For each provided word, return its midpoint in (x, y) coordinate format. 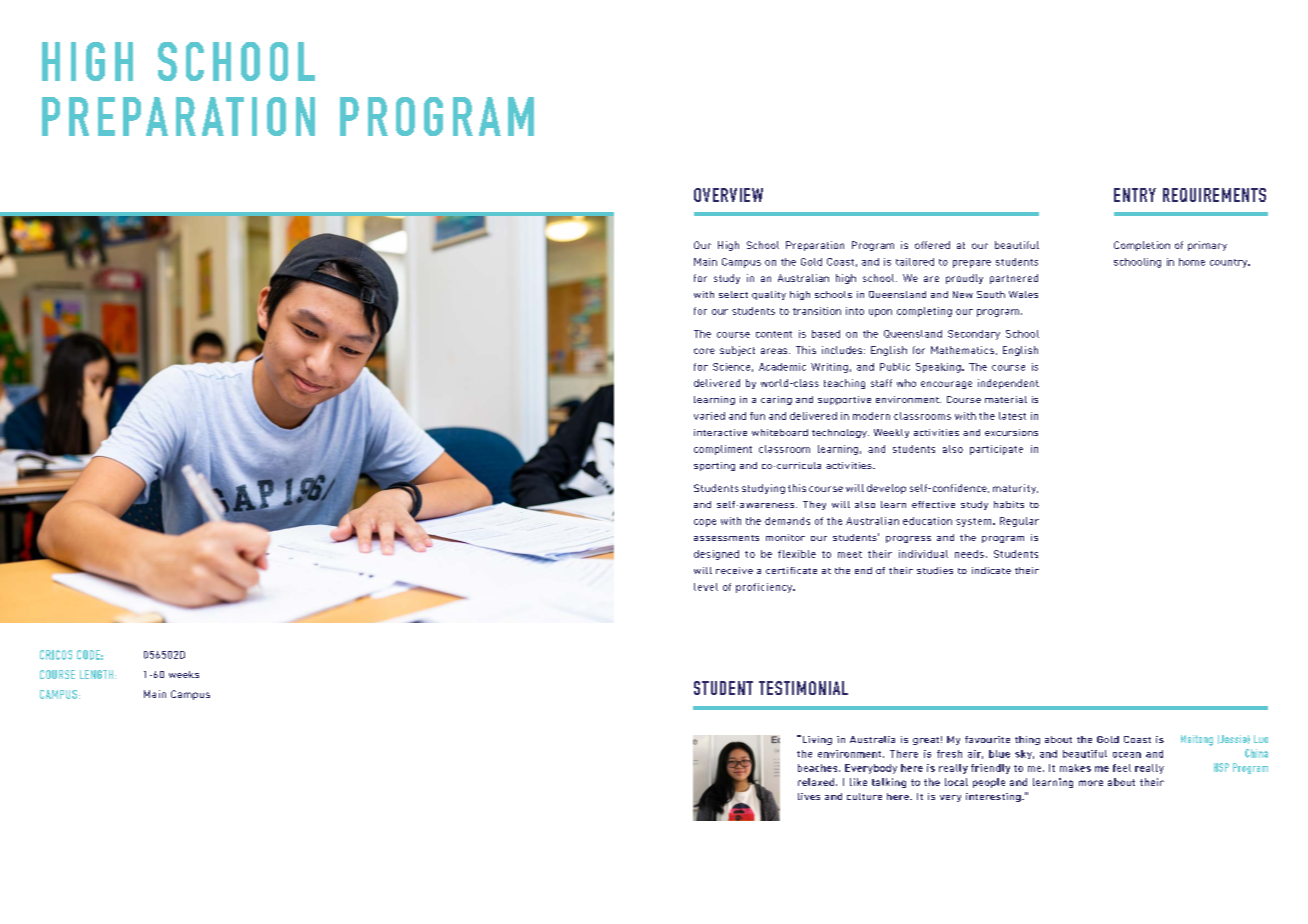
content (774, 334)
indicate (991, 570)
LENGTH (96, 674)
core (704, 351)
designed (716, 555)
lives (809, 796)
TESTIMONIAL (803, 688)
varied (709, 416)
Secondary (974, 335)
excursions (1011, 432)
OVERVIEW (728, 195)
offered (932, 245)
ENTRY (1135, 195)
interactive (720, 432)
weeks (184, 674)
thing (1027, 740)
